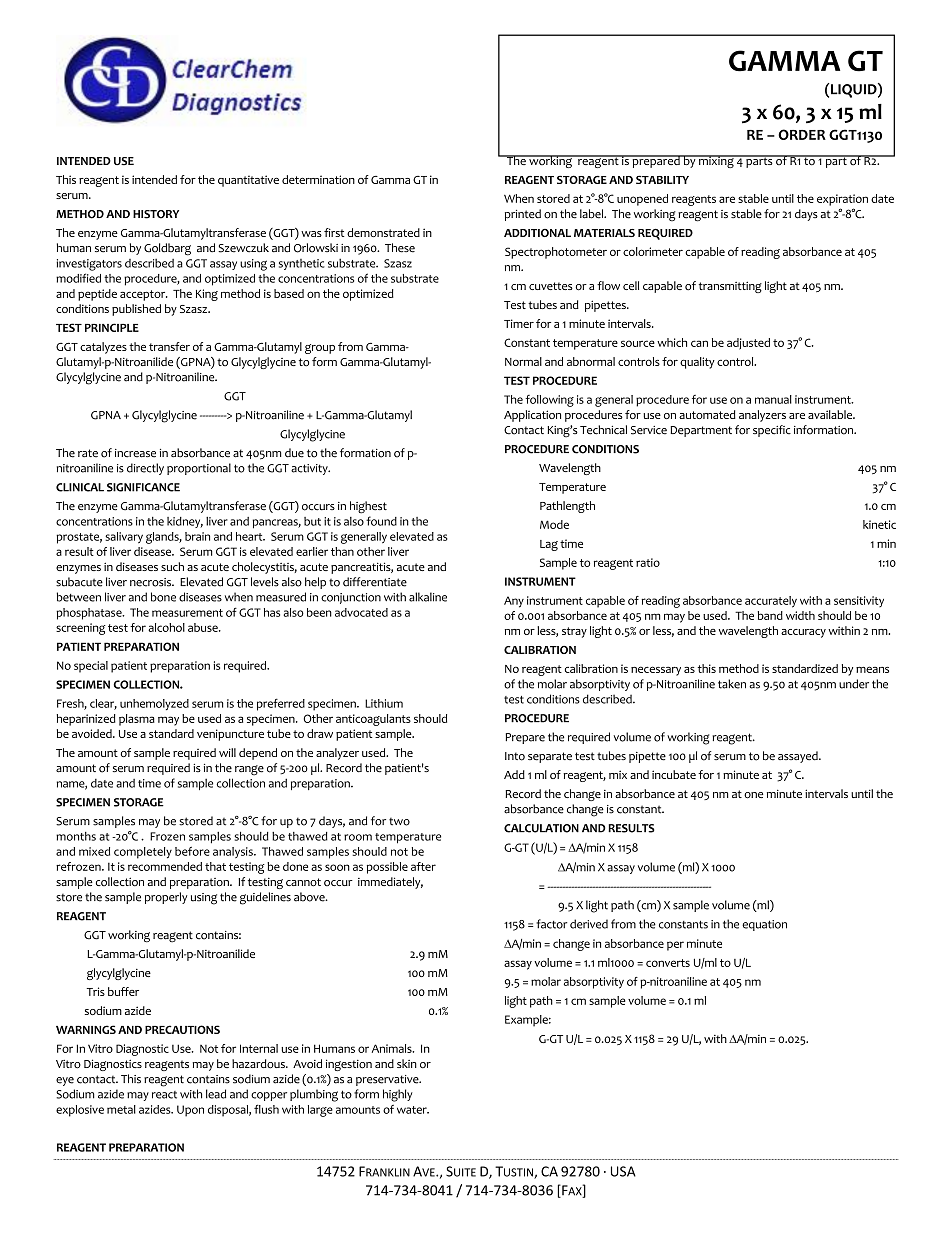 This screenshot has width=952, height=1233. What do you see at coordinates (398, 1095) in the screenshot?
I see `highly` at bounding box center [398, 1095].
